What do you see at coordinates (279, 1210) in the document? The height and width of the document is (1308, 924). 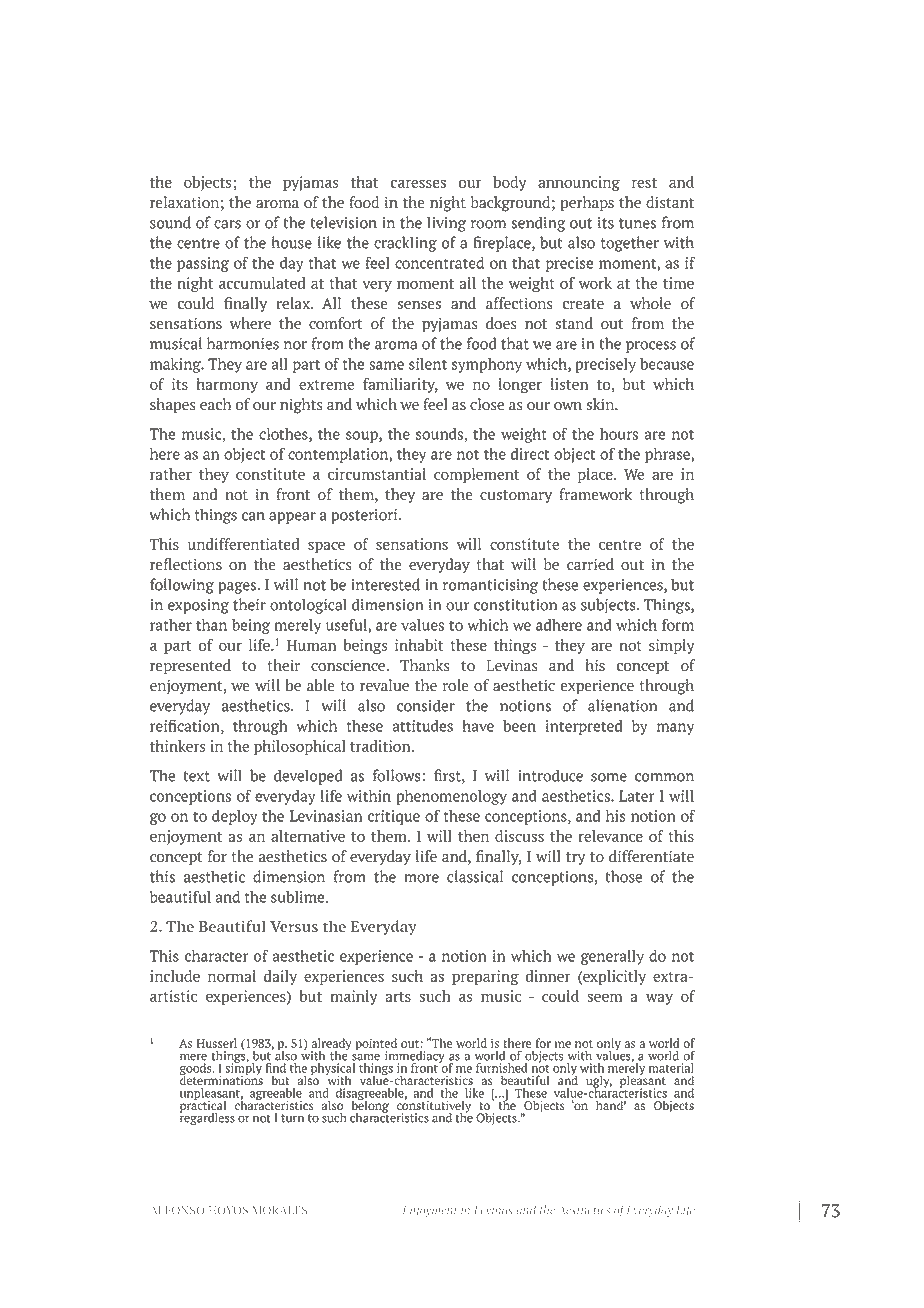 I see `MORALES` at bounding box center [279, 1210].
